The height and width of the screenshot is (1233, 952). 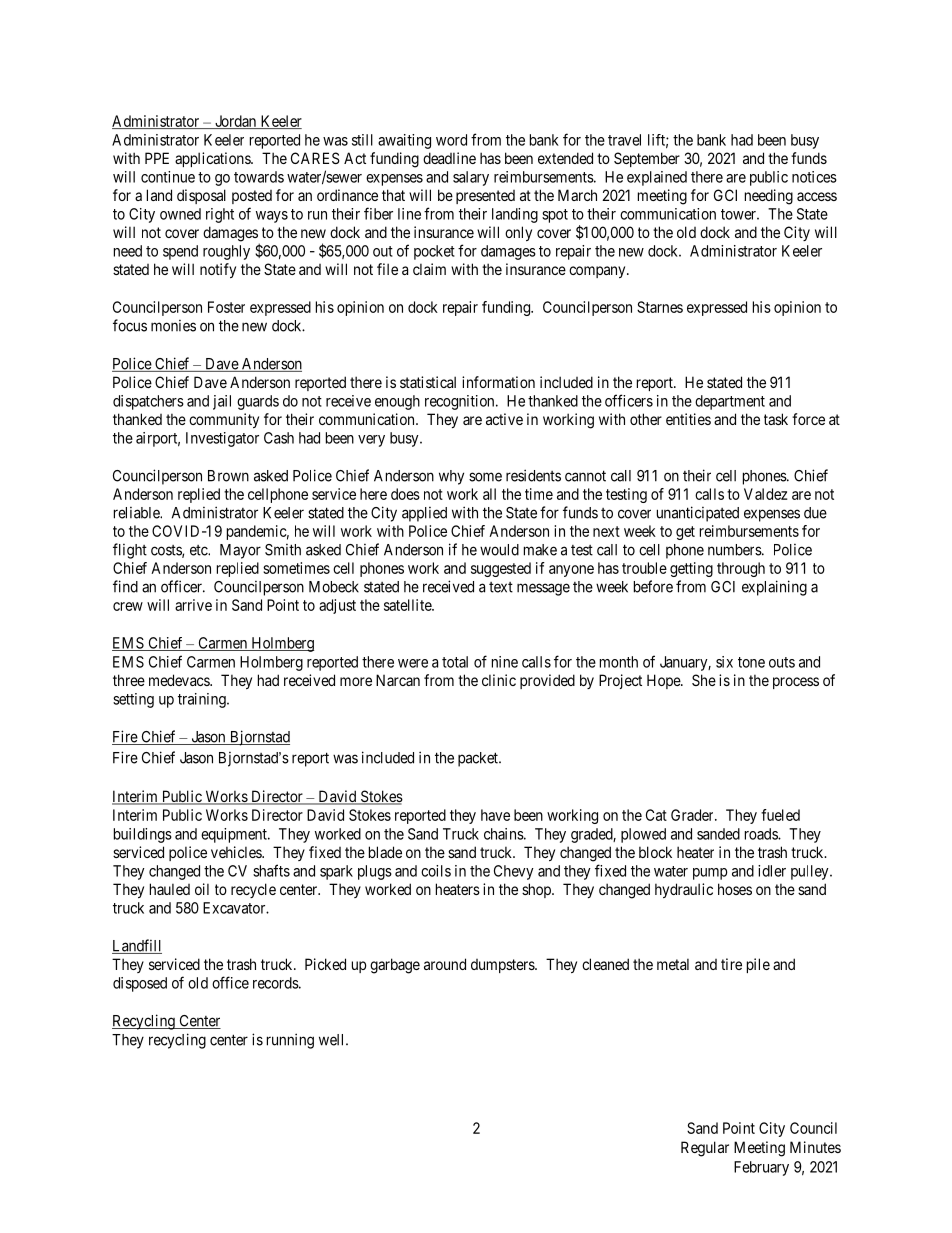 I want to click on monies, so click(x=173, y=326).
